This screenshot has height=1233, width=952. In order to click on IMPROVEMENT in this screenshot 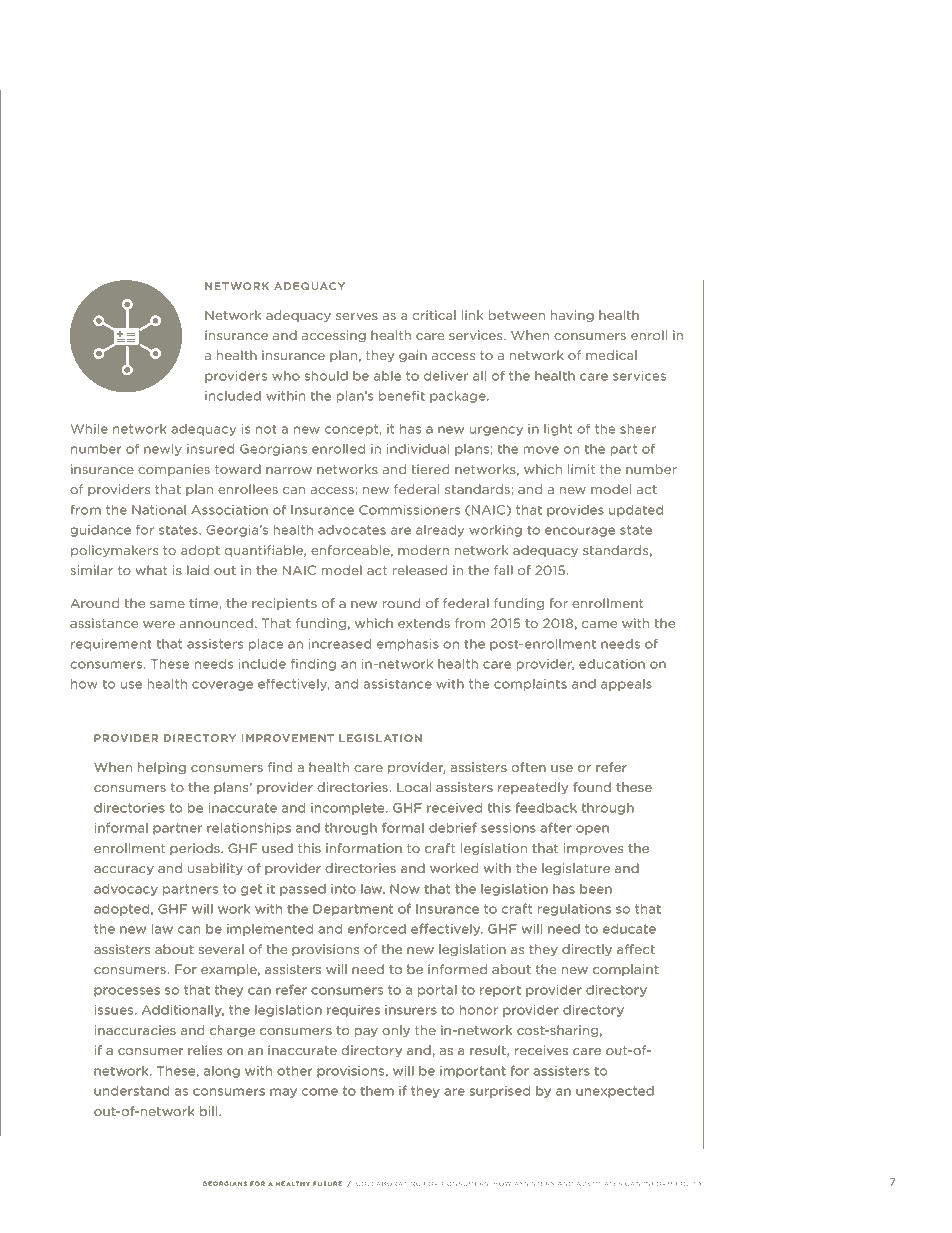, I will do `click(288, 738)`.
